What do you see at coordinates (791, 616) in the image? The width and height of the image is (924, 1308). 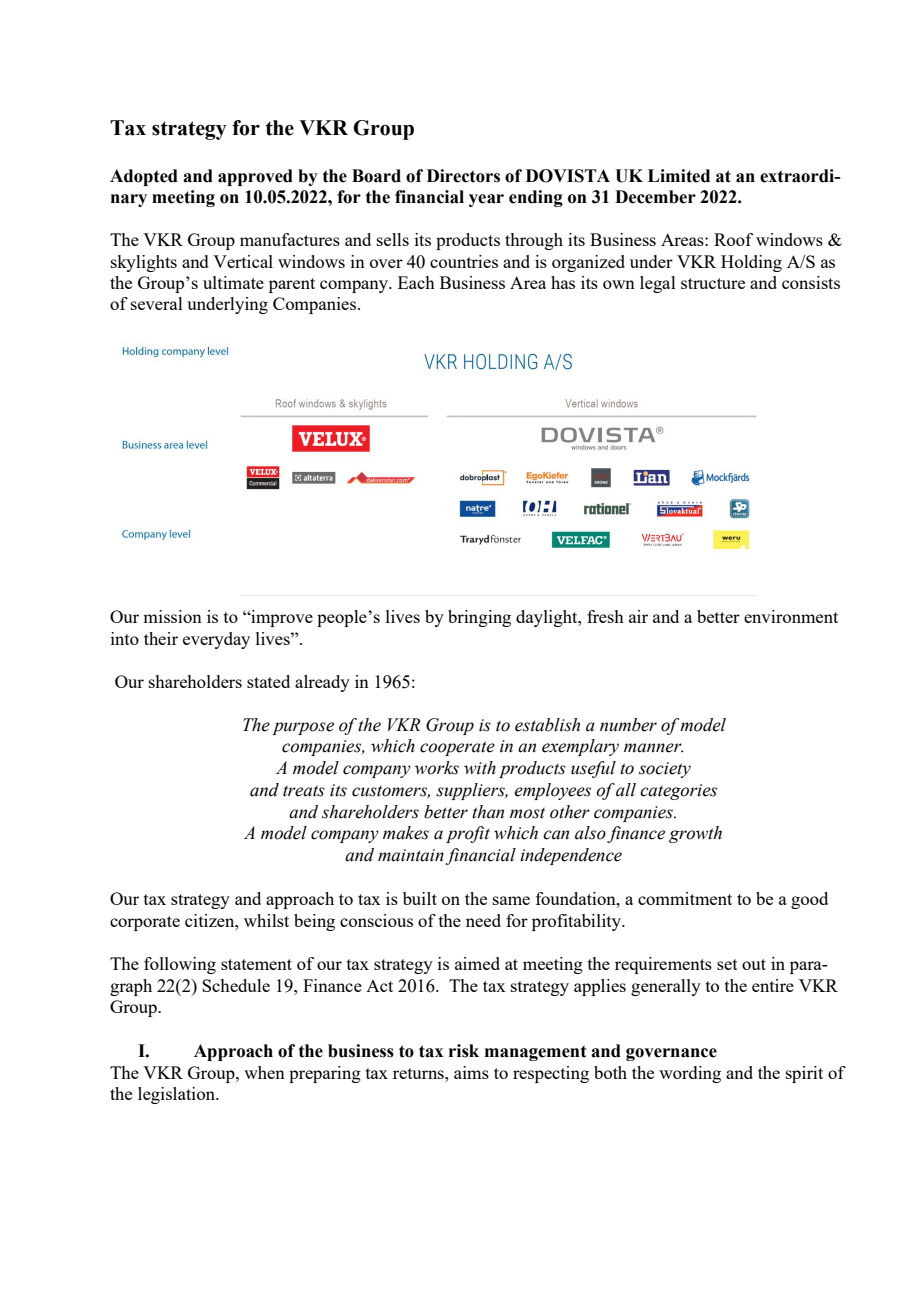 I see `environment` at bounding box center [791, 616].
